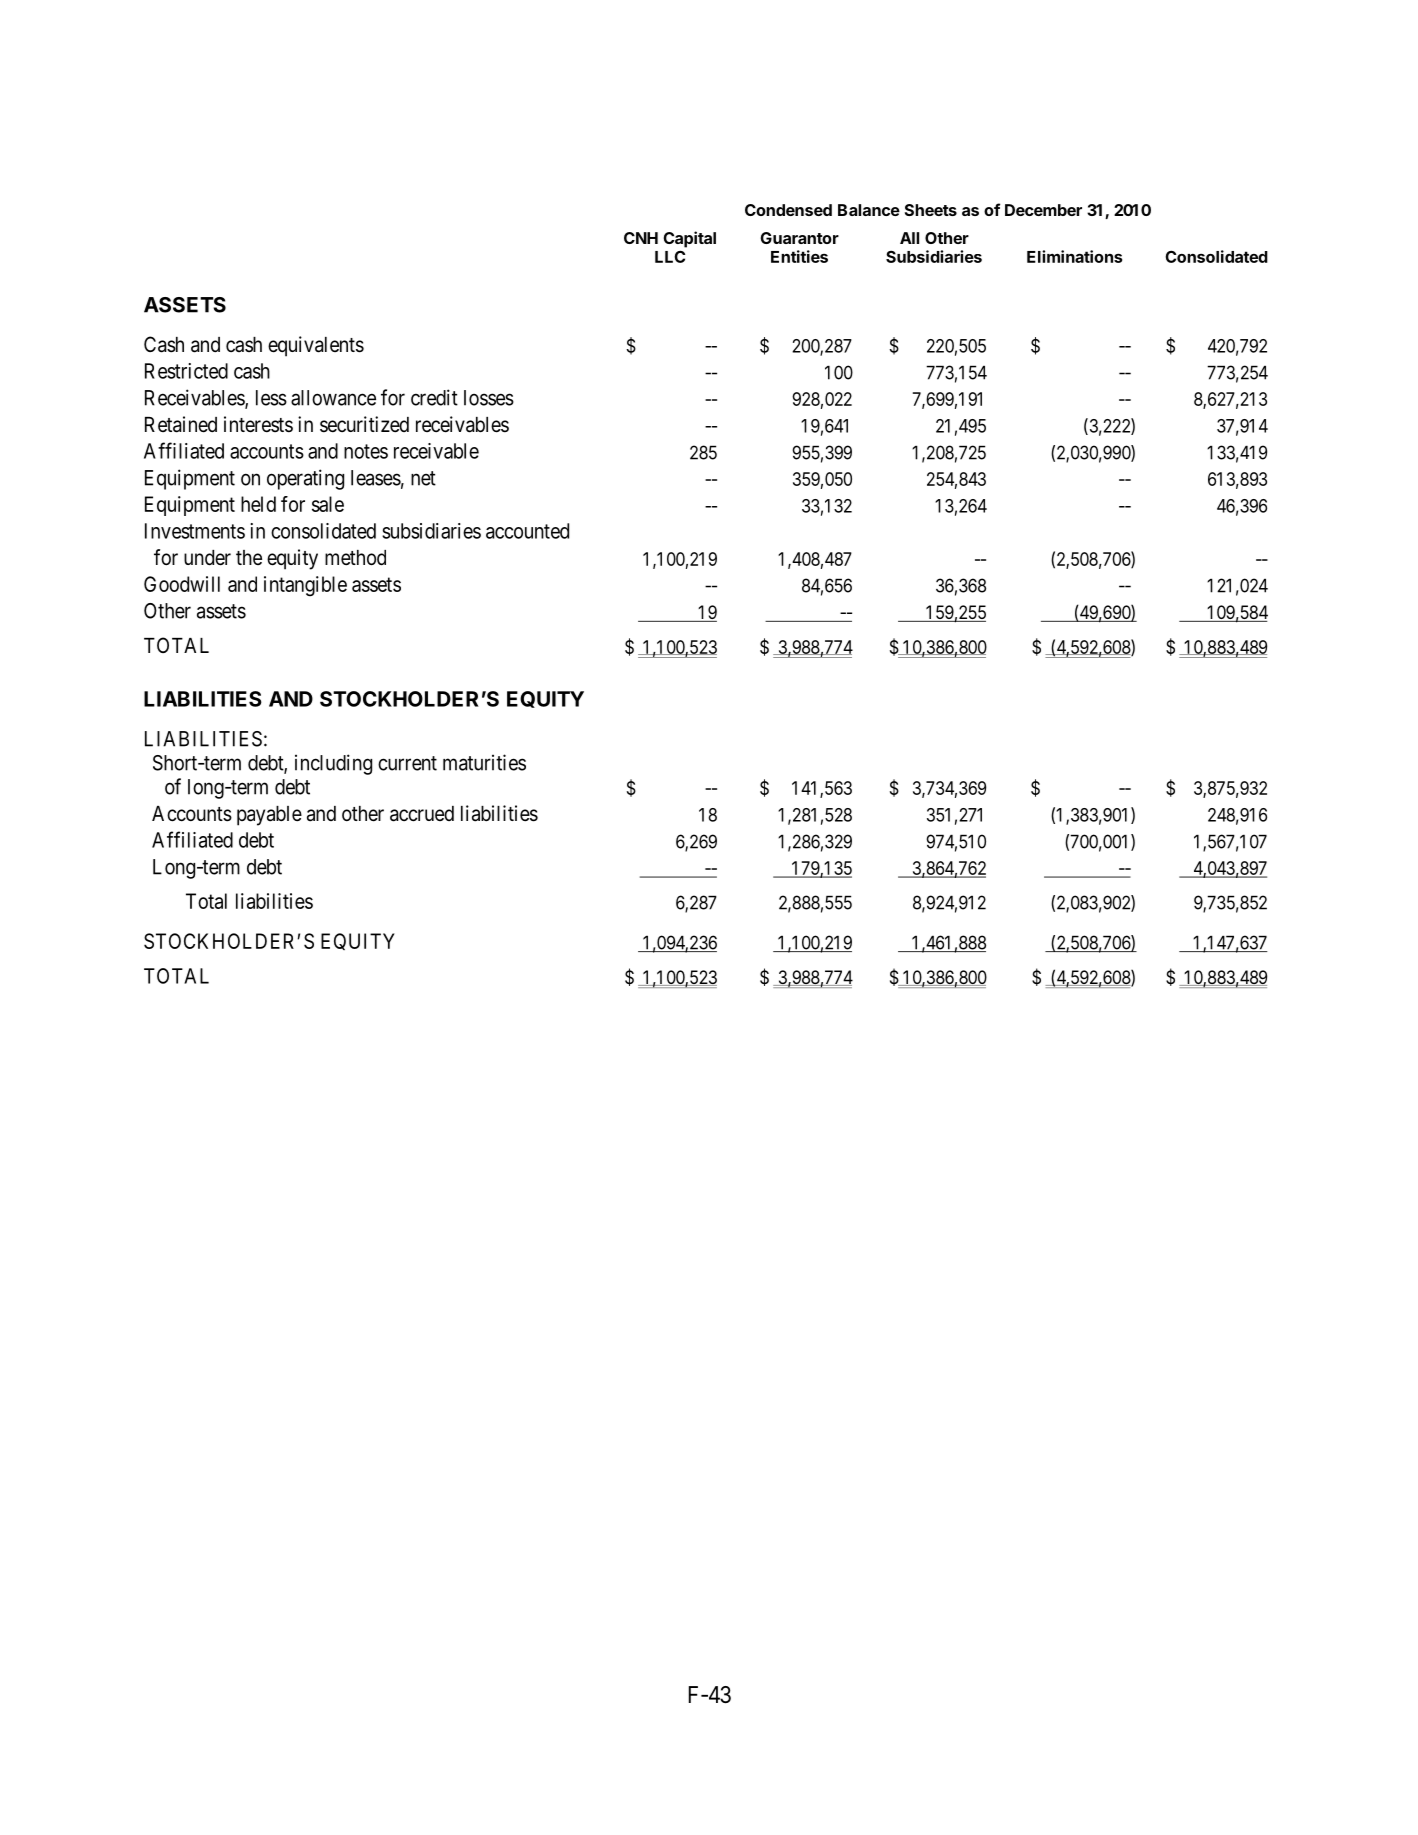 This screenshot has height=1835, width=1418. What do you see at coordinates (333, 764) in the screenshot?
I see `including` at bounding box center [333, 764].
